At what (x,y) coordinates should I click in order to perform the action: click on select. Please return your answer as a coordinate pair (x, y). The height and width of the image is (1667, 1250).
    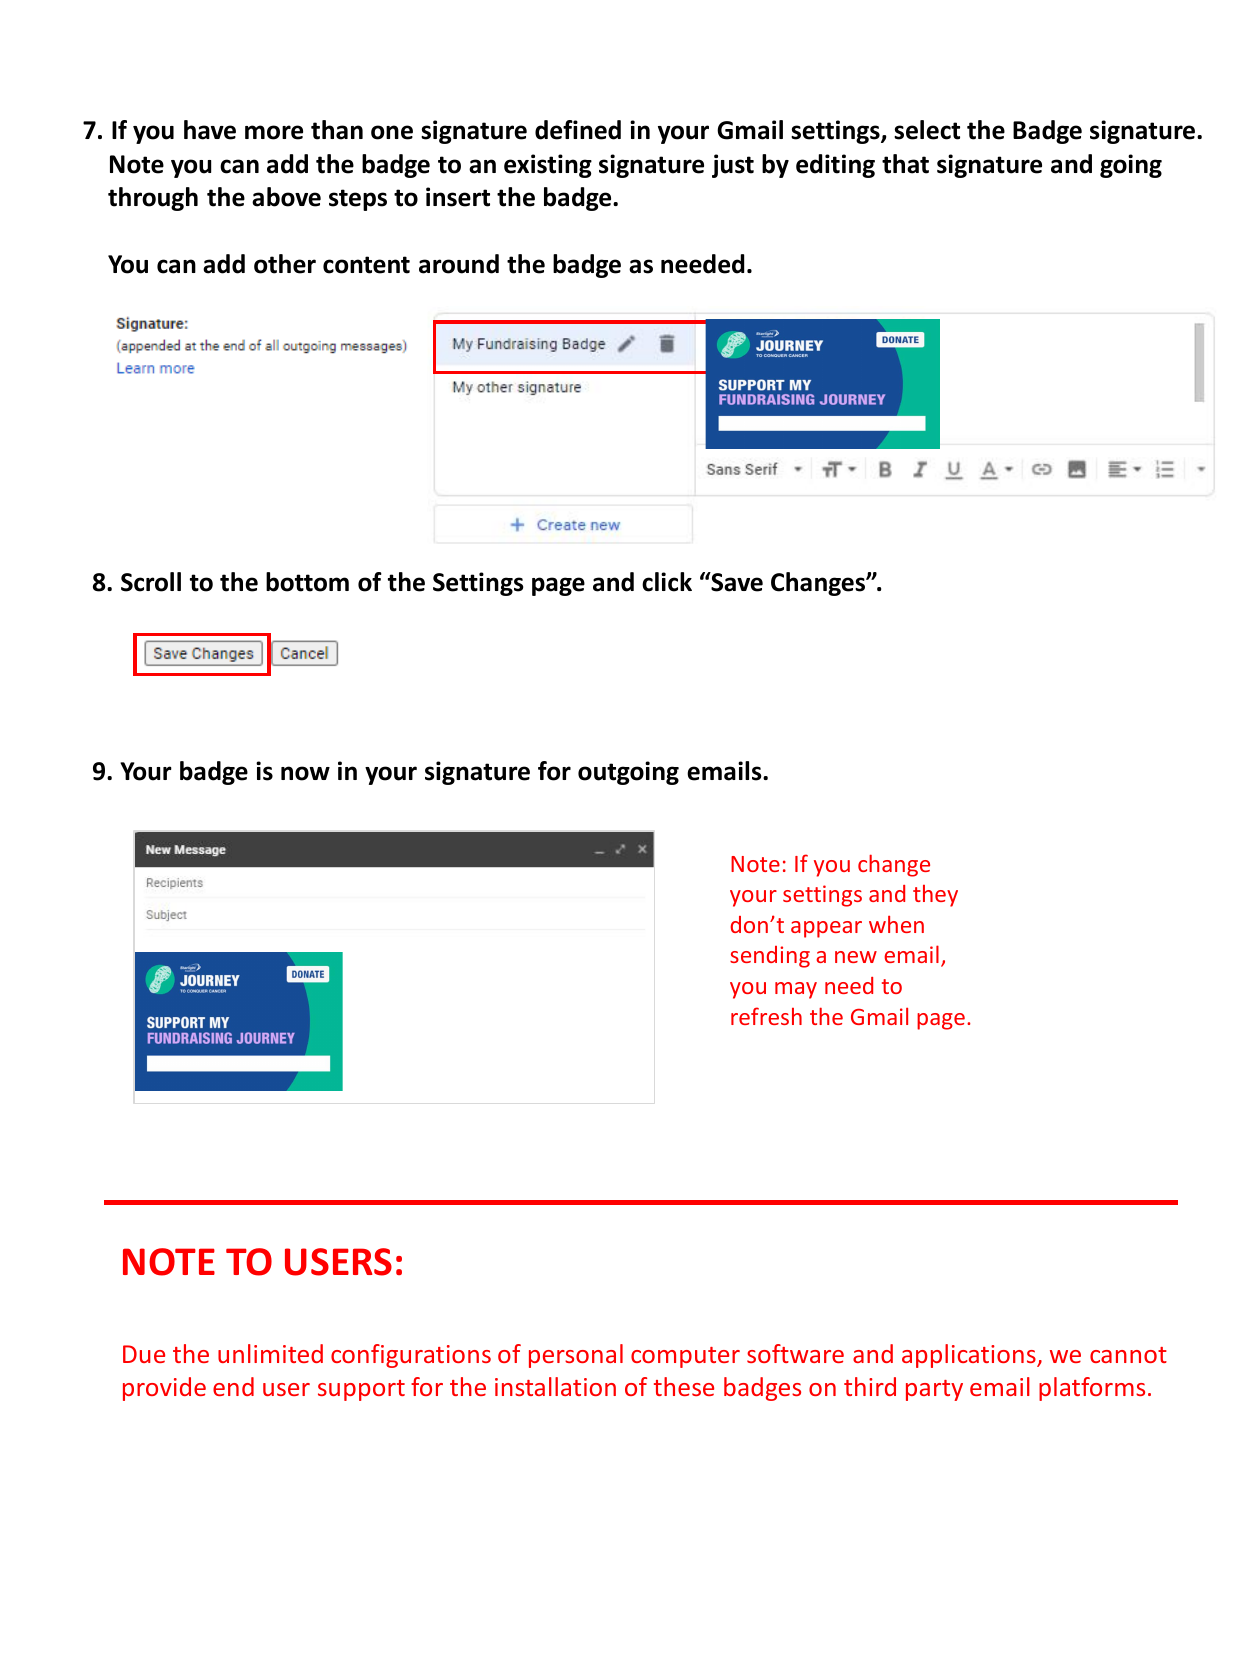
    Looking at the image, I should click on (927, 130).
